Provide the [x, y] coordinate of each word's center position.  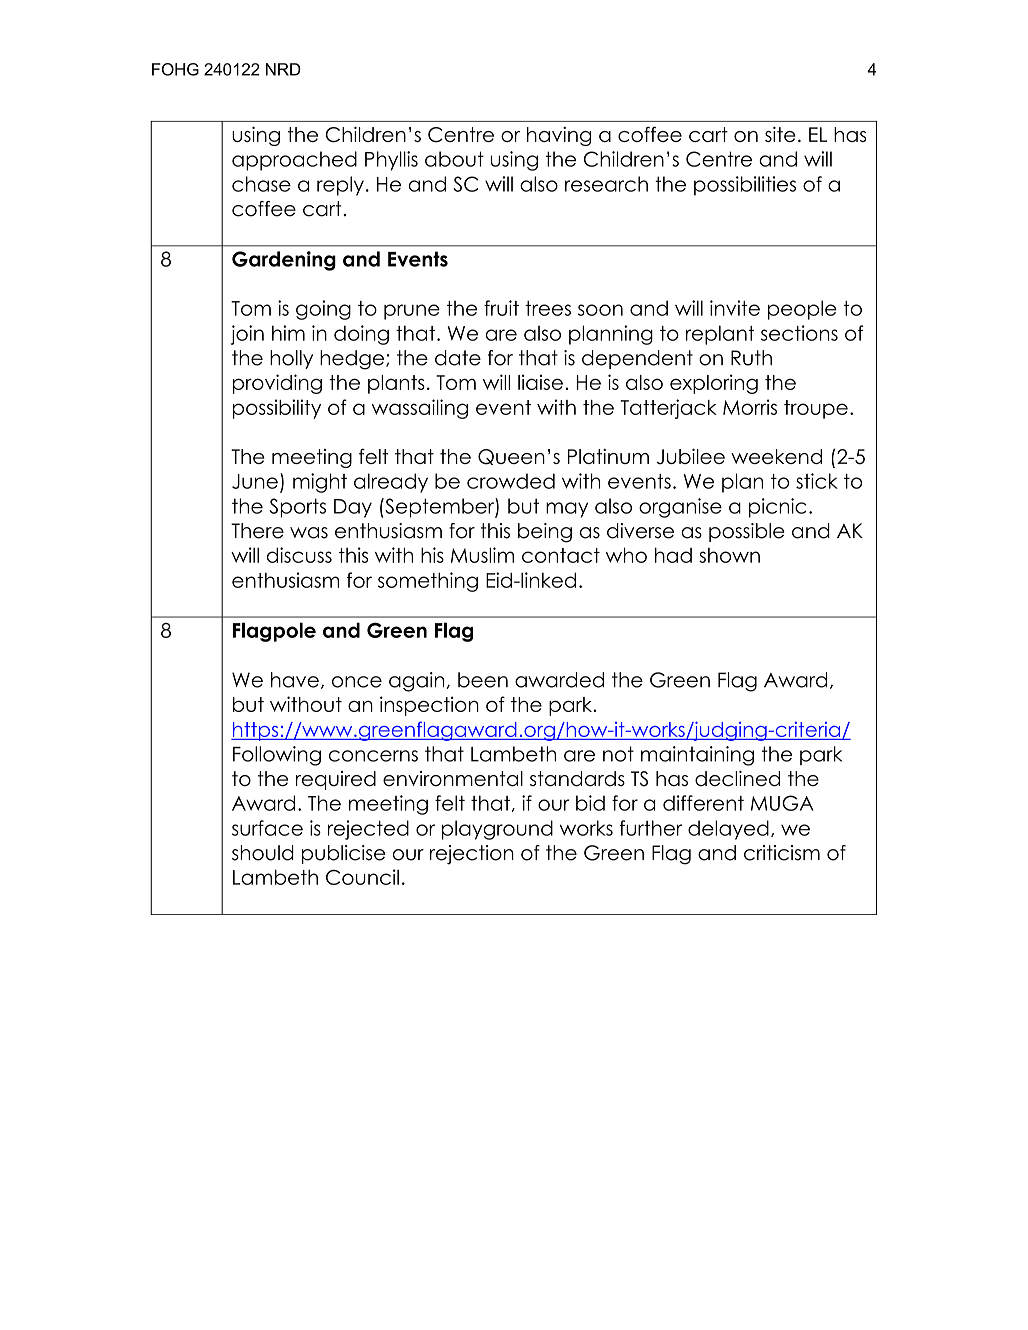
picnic [778, 508]
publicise [343, 854]
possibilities [745, 186]
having [559, 136]
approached [294, 161]
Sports [297, 508]
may [567, 510]
